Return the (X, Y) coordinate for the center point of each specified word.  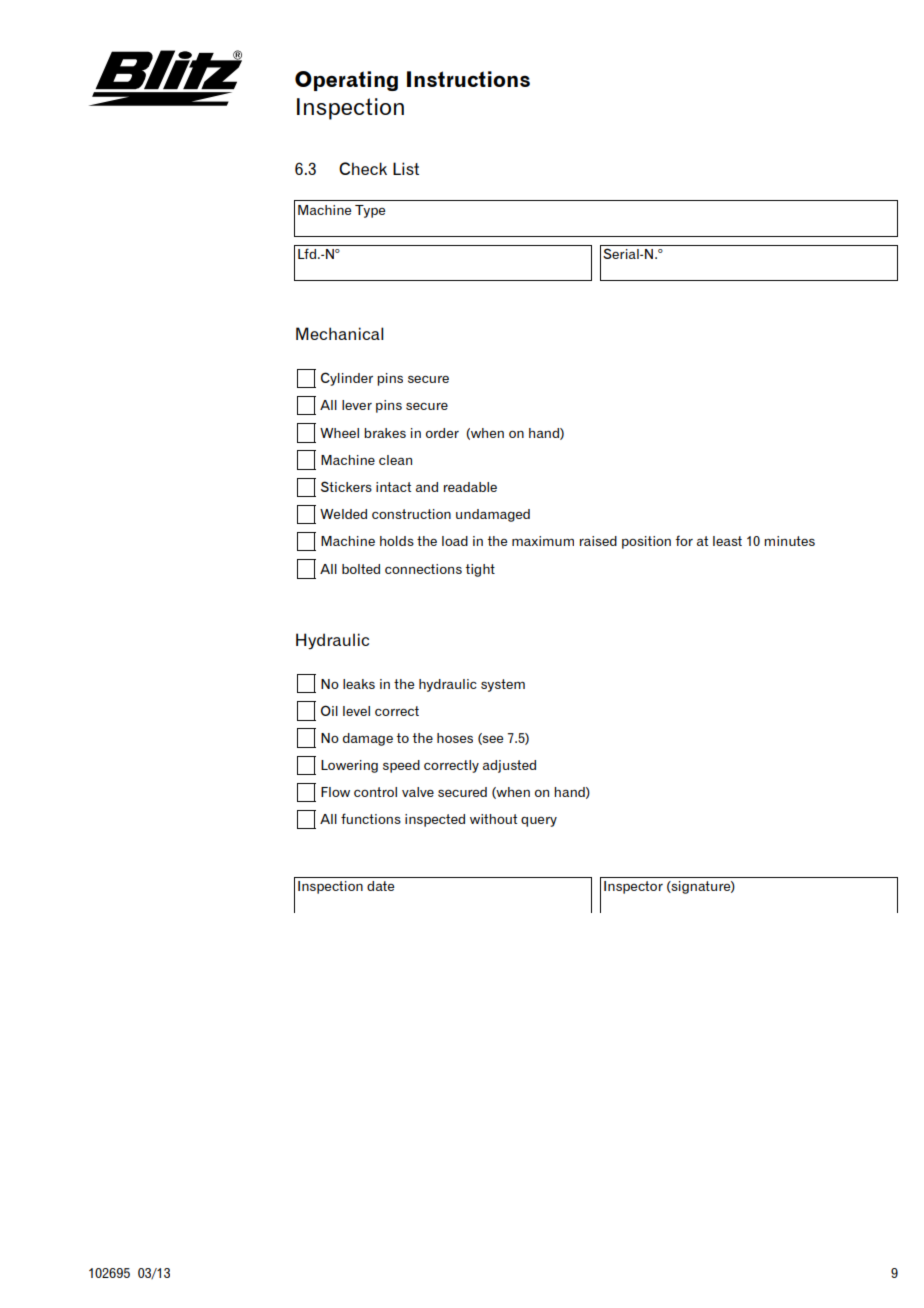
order (442, 433)
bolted (361, 569)
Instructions (468, 79)
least (727, 541)
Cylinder (347, 379)
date (380, 886)
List (406, 168)
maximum (543, 541)
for (684, 540)
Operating (346, 81)
